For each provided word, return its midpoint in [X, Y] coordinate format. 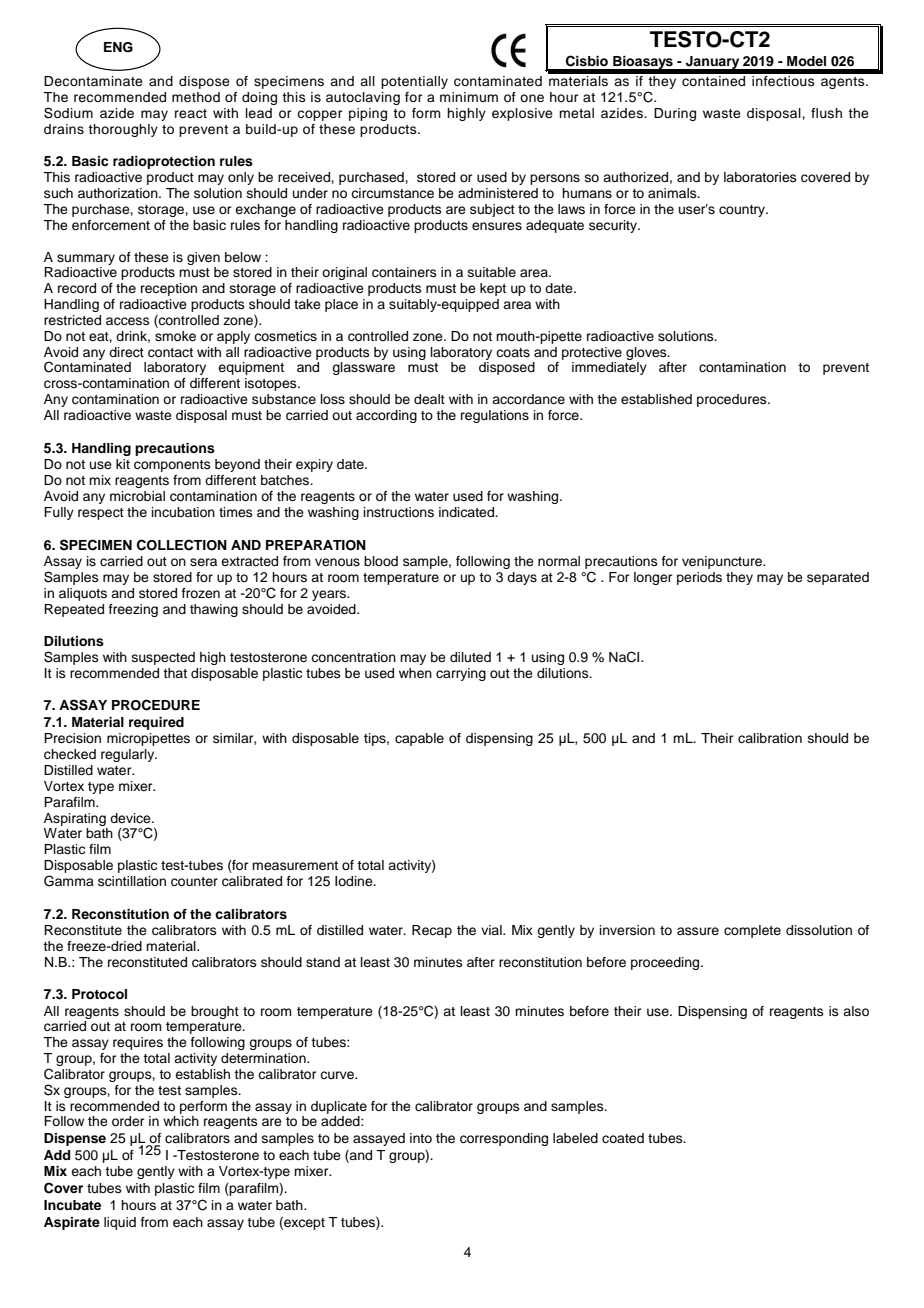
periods [699, 578]
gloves [647, 353]
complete [752, 931]
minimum [469, 97]
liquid [120, 1223]
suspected [163, 658]
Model [806, 61]
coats [513, 352]
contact [170, 353]
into [421, 1138]
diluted [470, 657]
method [196, 97]
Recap [432, 931]
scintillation [132, 881]
